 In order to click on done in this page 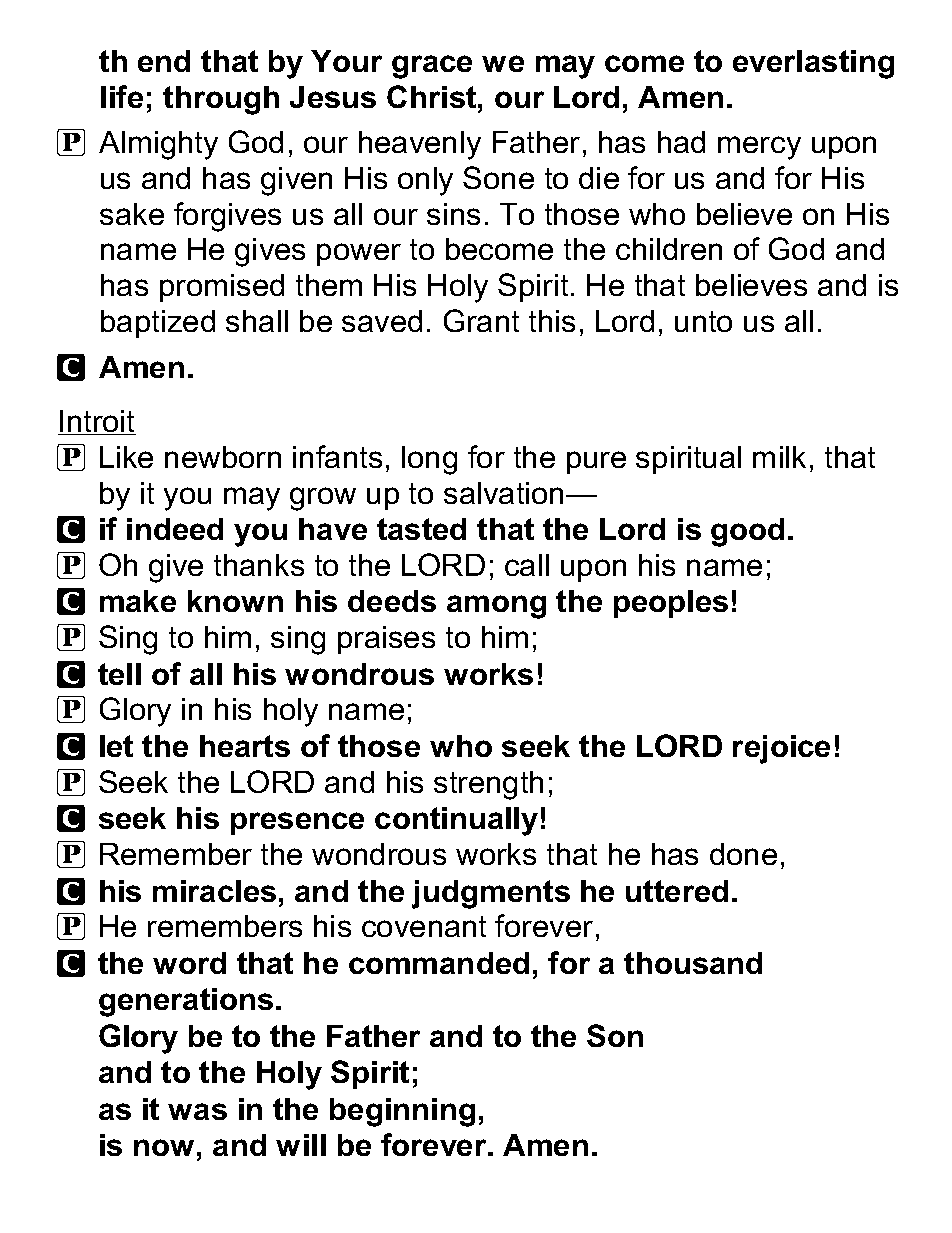, I will do `click(743, 854)`.
